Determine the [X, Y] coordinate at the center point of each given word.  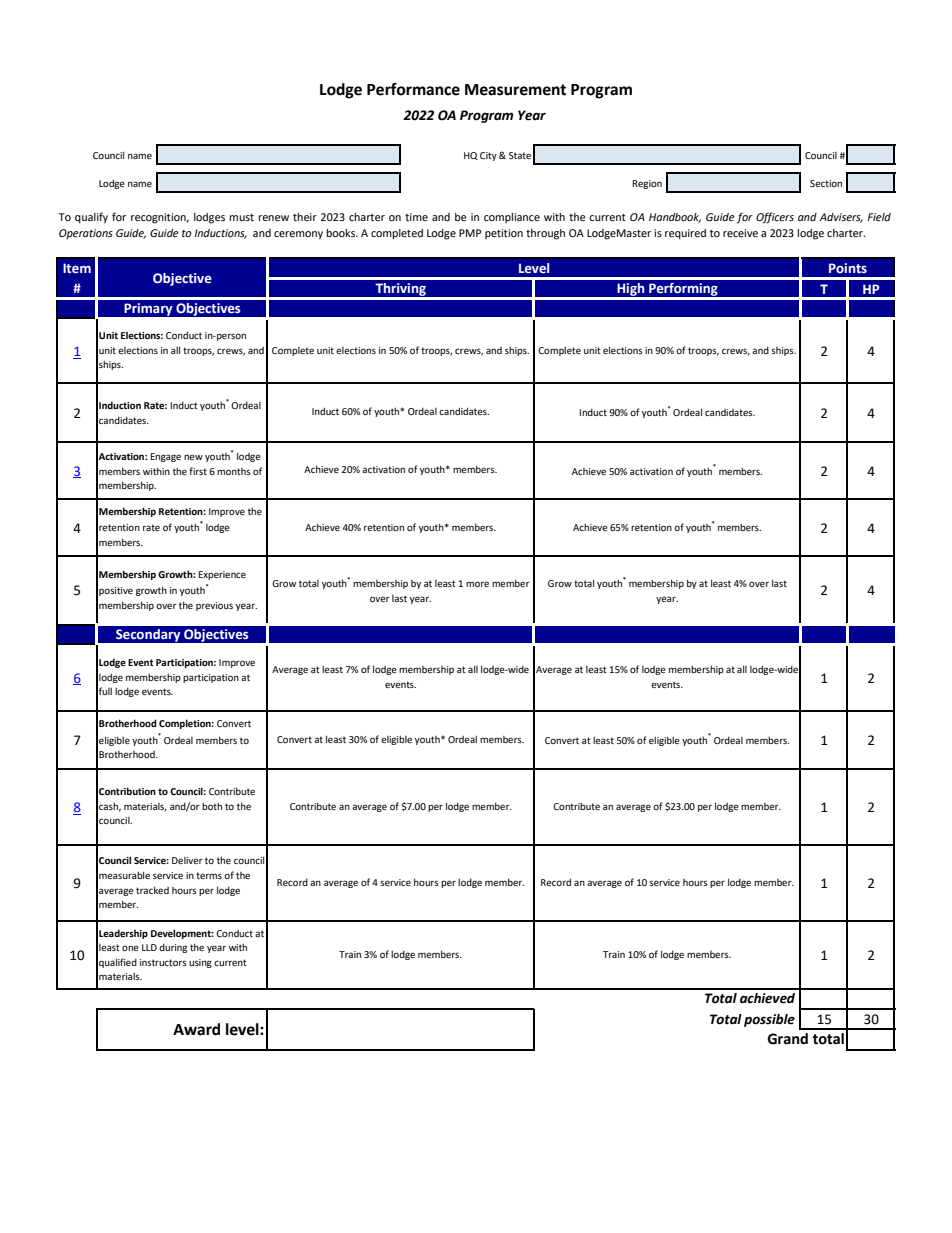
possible [769, 1020]
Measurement [515, 90]
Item [77, 268]
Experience [222, 575]
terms [209, 875]
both [212, 806]
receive [740, 233]
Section [826, 183]
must [241, 217]
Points [848, 268]
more [477, 584]
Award [196, 1029]
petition [504, 234]
